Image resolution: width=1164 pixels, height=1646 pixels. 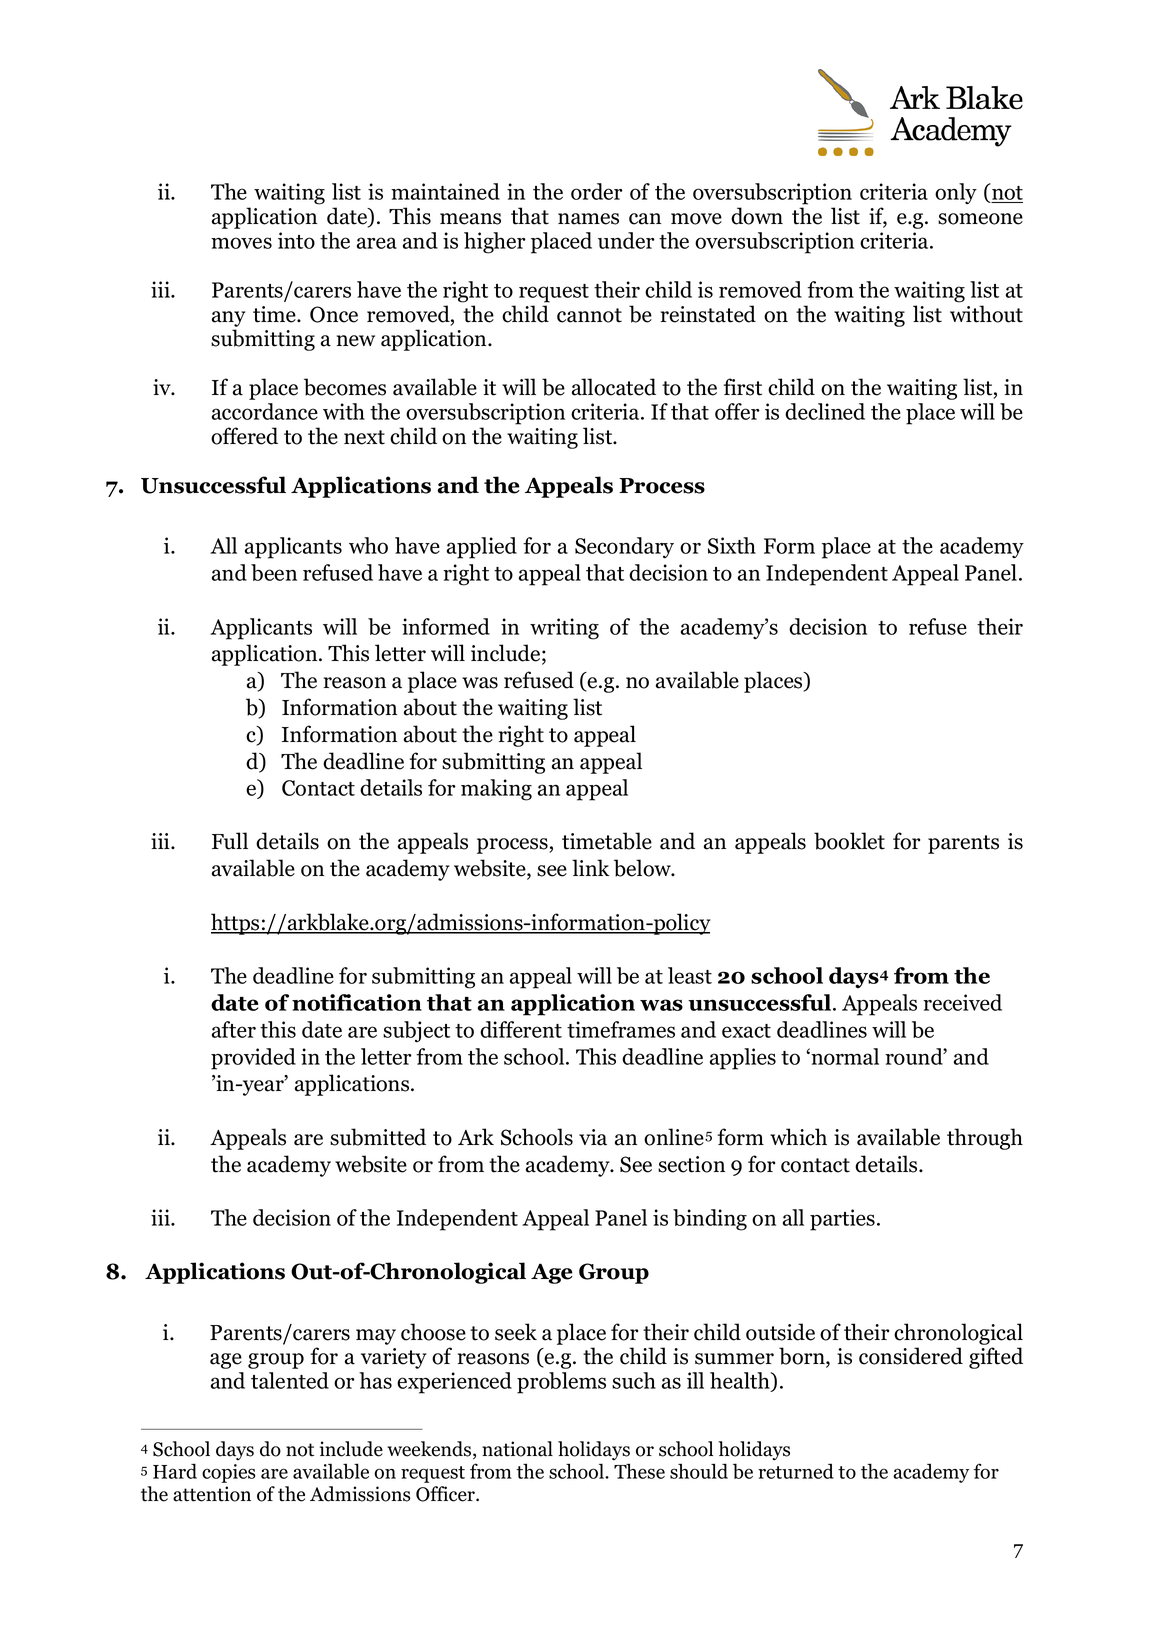 I want to click on copies, so click(x=228, y=1473).
